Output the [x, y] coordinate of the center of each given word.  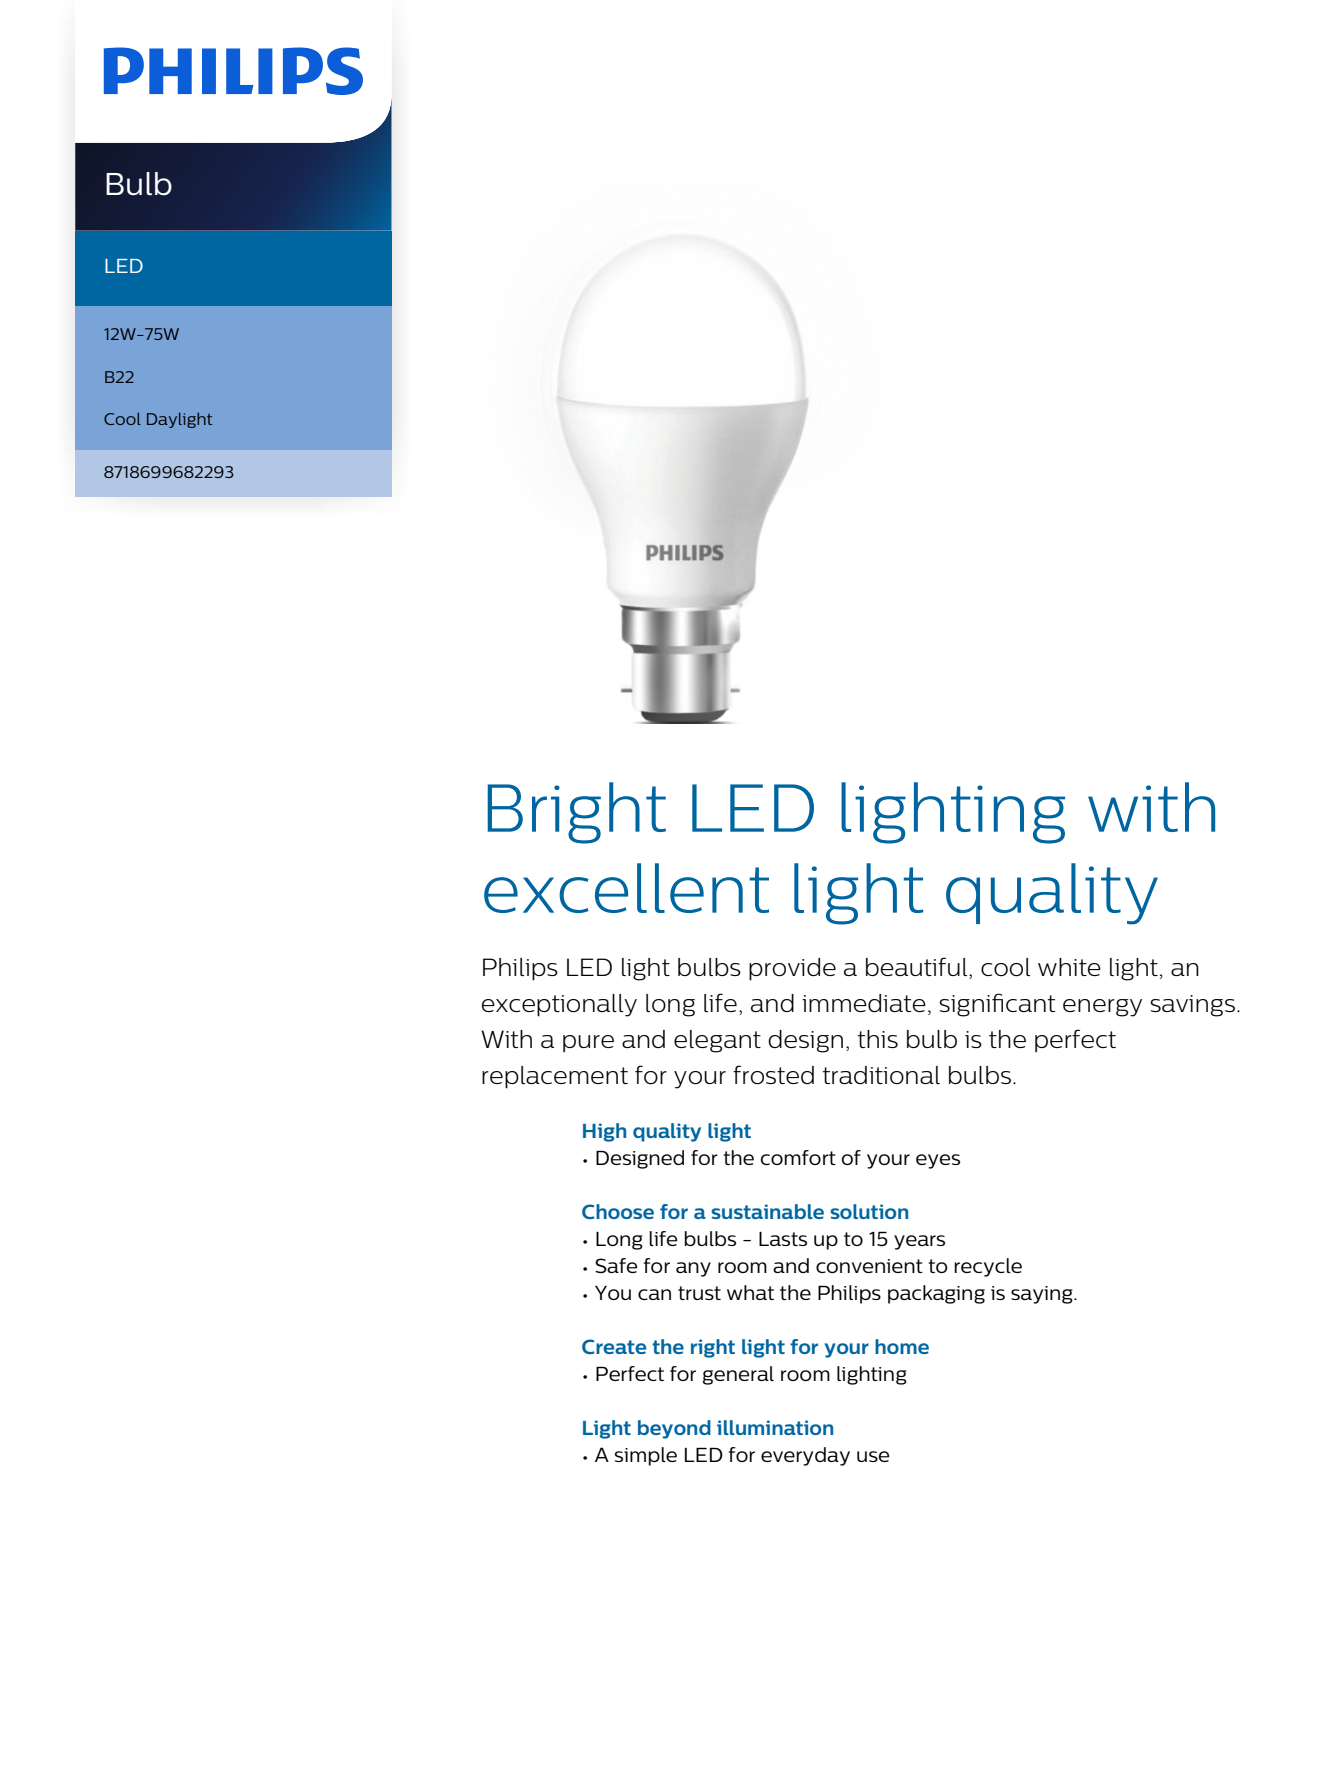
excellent [626, 888]
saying [1043, 1295]
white [1069, 967]
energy [1102, 1008]
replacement [555, 1077]
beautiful [918, 966]
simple [646, 1456]
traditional [881, 1075]
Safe [616, 1265]
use [873, 1456]
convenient [869, 1266]
